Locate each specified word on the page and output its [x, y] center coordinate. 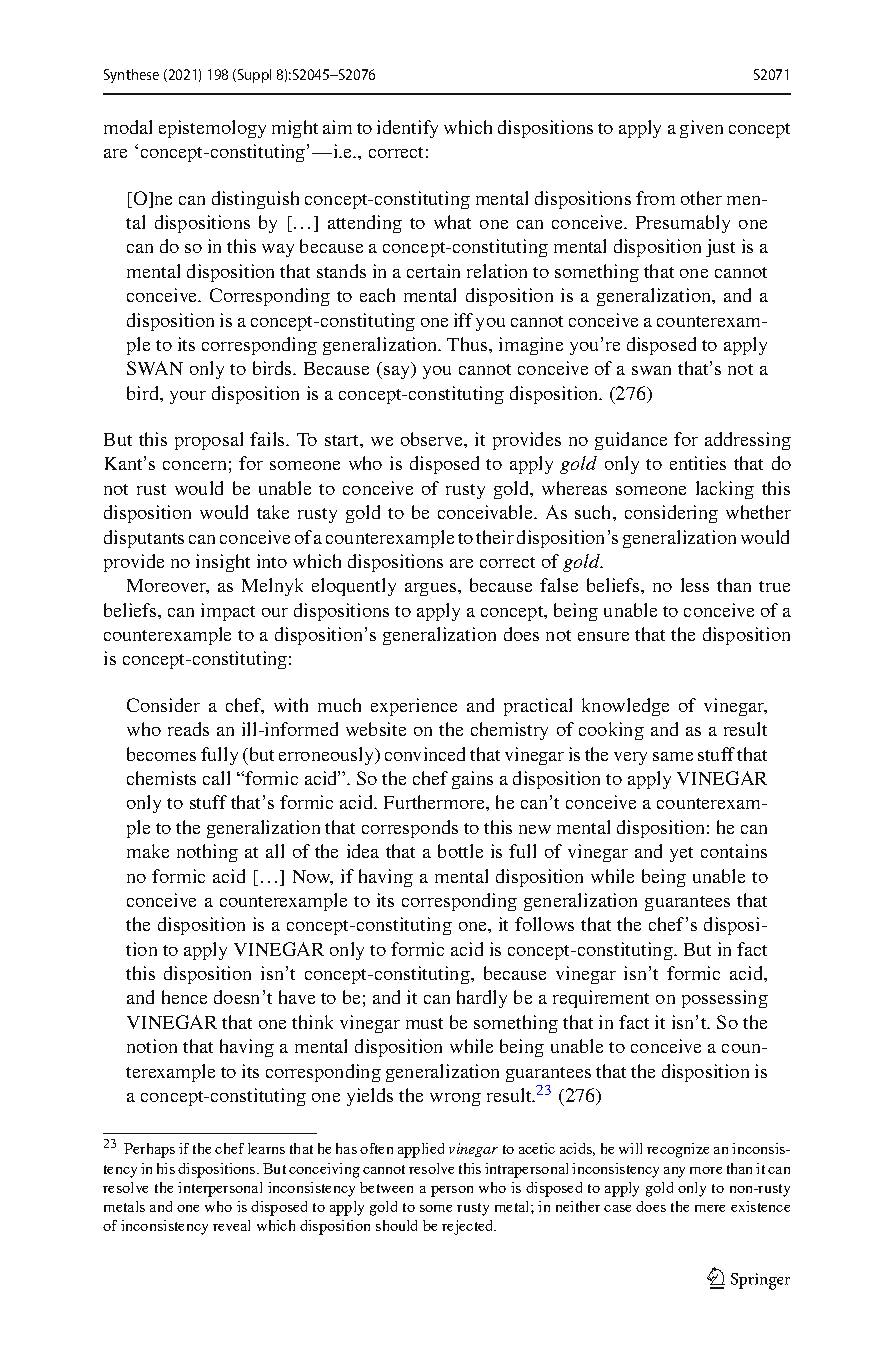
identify [407, 129]
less [695, 585]
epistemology [212, 129]
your [188, 397]
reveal [231, 1225]
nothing [207, 853]
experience [414, 707]
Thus [468, 344]
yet [681, 854]
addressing [748, 441]
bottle [460, 851]
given [701, 129]
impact [228, 612]
